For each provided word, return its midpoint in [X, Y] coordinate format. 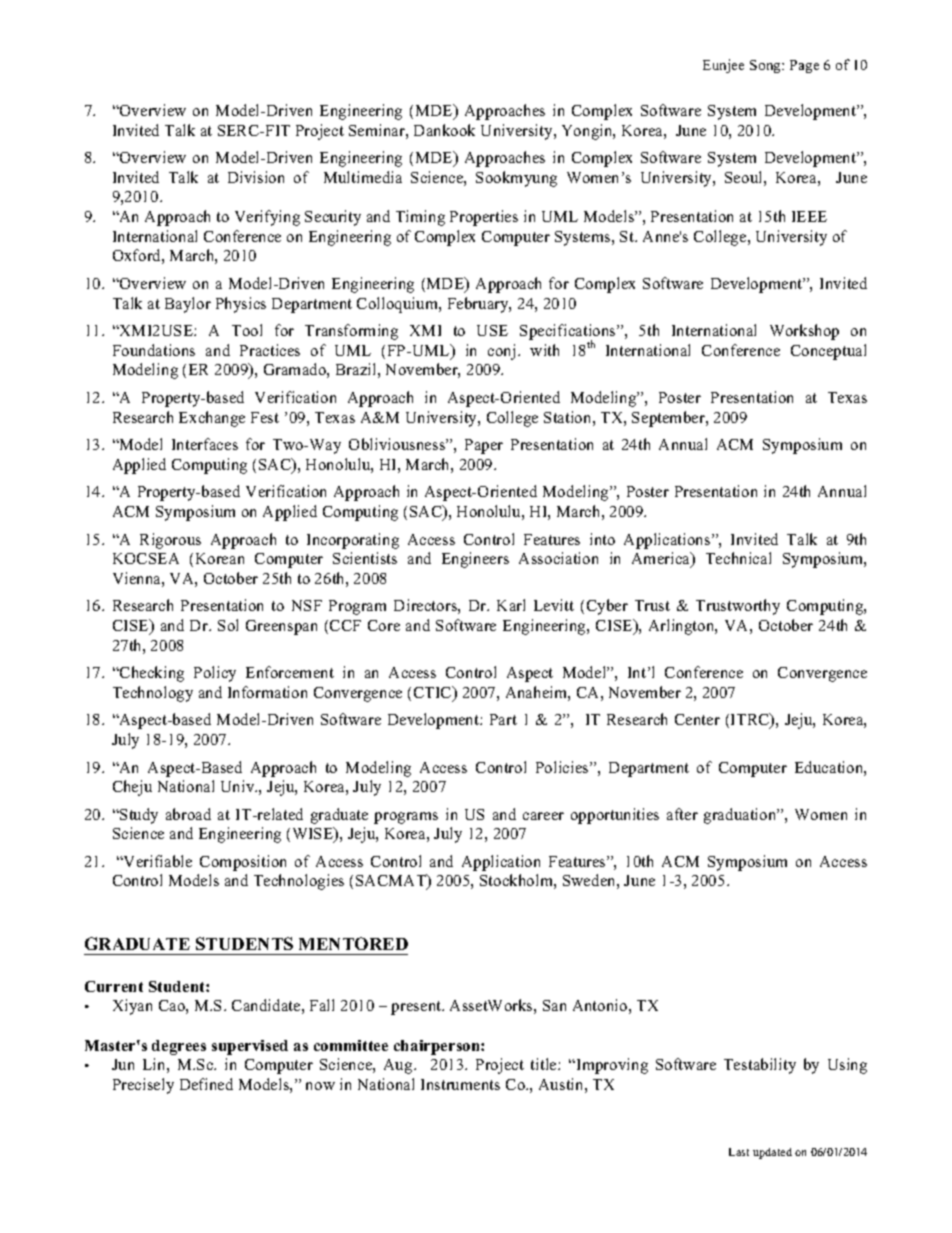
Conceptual [828, 352]
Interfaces [205, 444]
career [543, 816]
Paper [484, 446]
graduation [741, 816]
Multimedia [363, 177]
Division [256, 177]
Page [804, 66]
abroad [188, 814]
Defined [206, 1084]
